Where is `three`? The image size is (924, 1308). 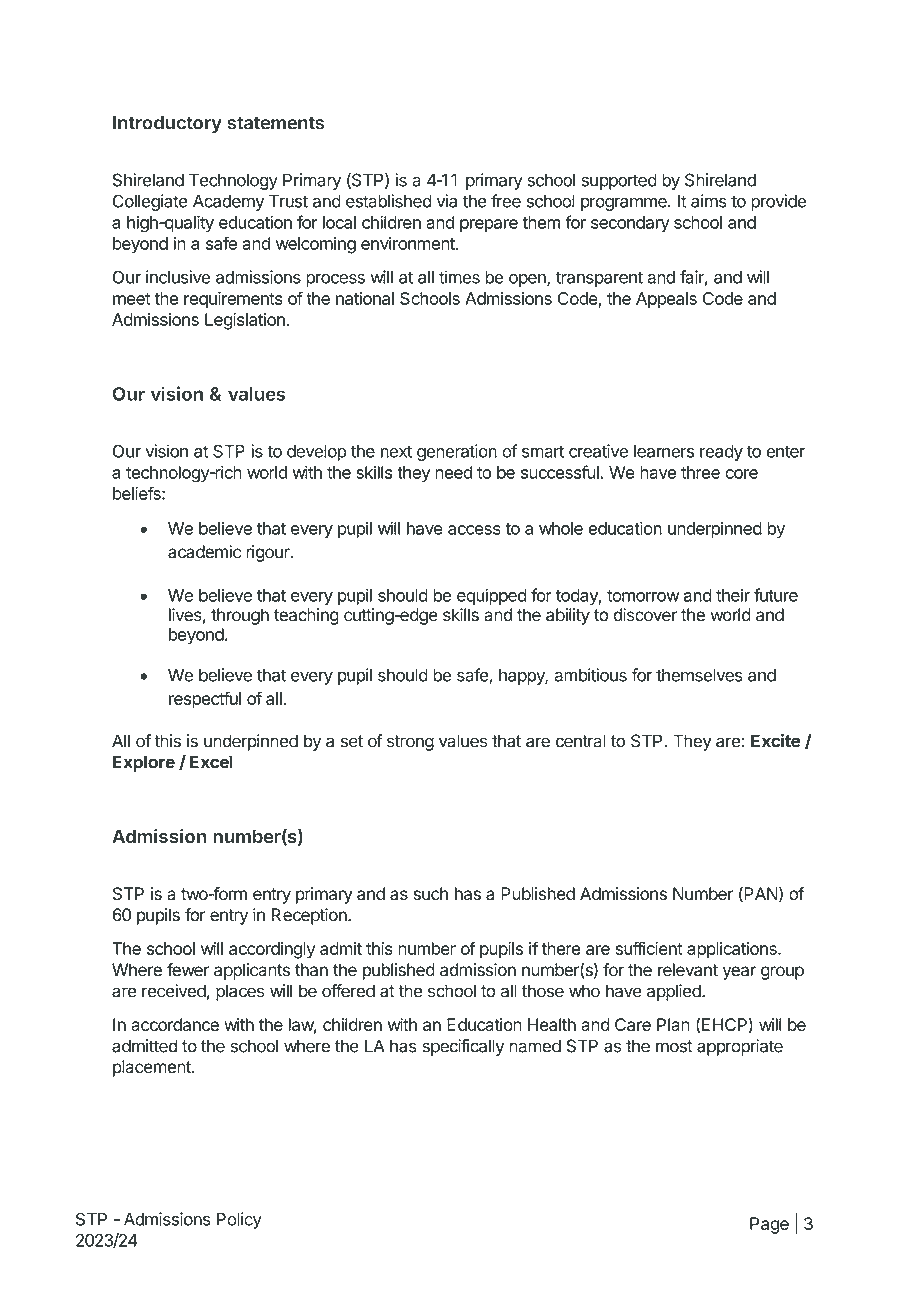 three is located at coordinates (700, 472).
